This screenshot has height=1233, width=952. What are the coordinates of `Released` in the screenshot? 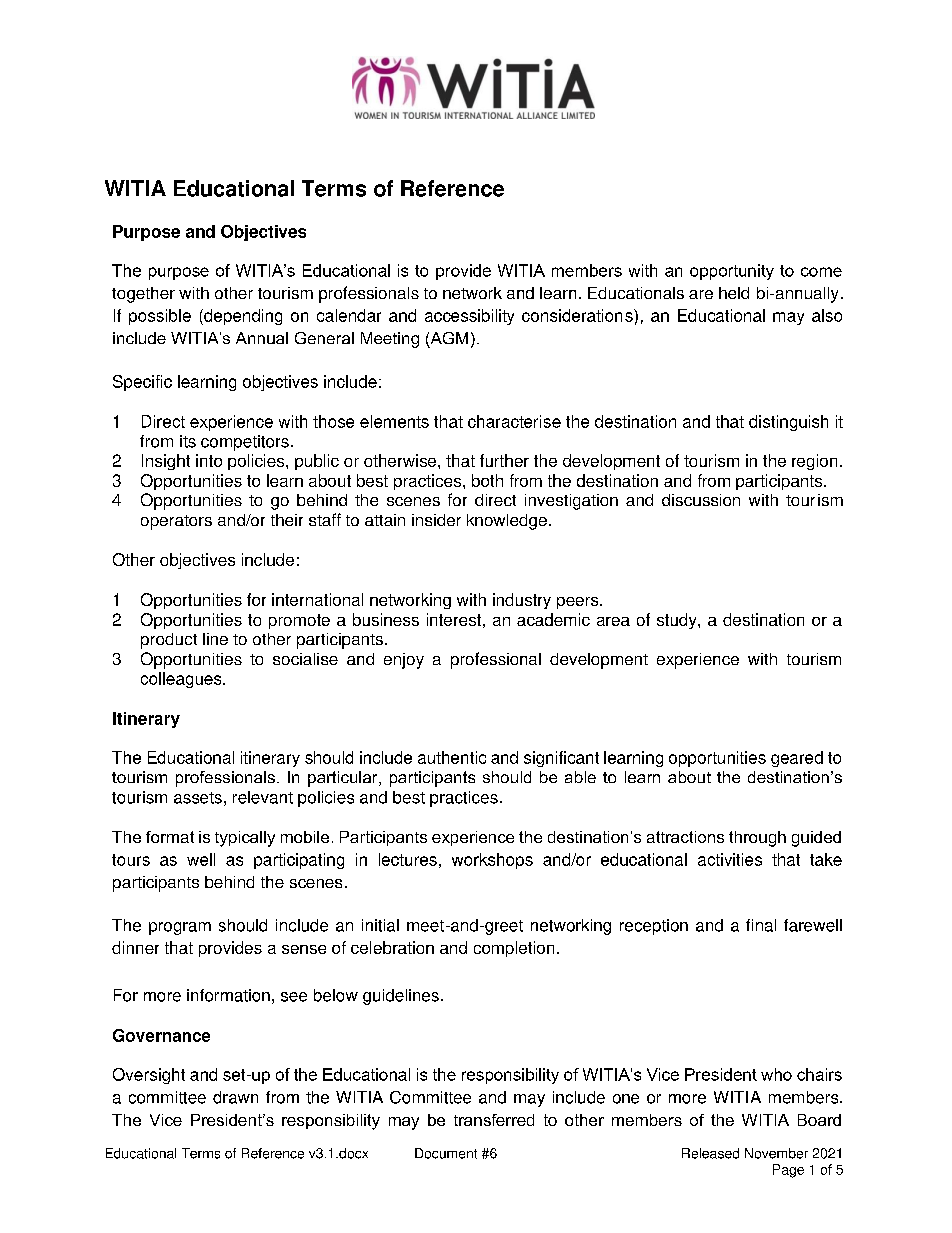 It's located at (710, 1153).
